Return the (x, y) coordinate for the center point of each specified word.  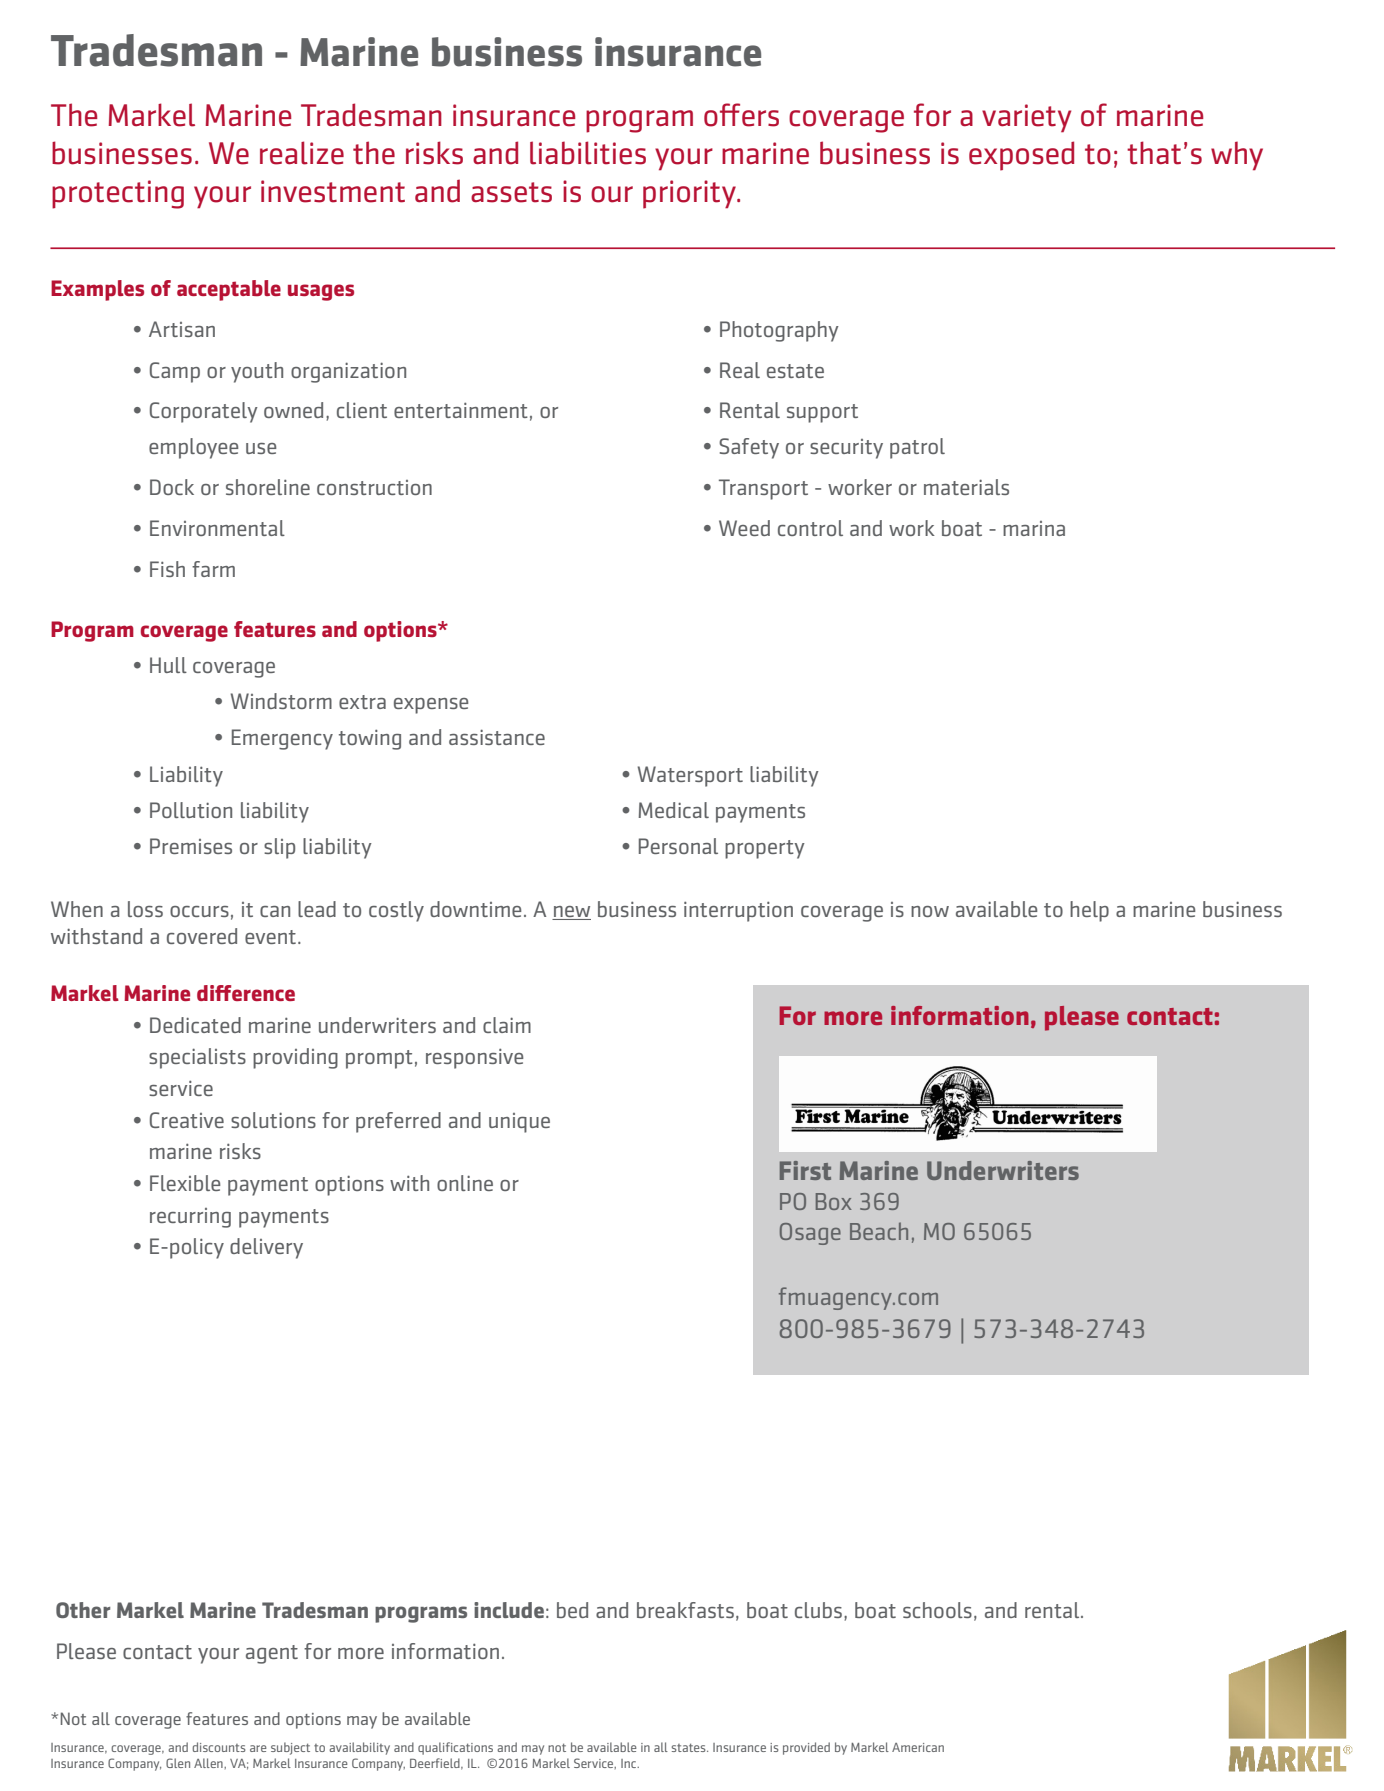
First (805, 1170)
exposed (1021, 156)
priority (690, 194)
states (690, 1747)
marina (1034, 528)
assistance (497, 737)
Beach (879, 1231)
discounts (218, 1747)
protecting (118, 194)
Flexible (185, 1183)
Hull (168, 665)
